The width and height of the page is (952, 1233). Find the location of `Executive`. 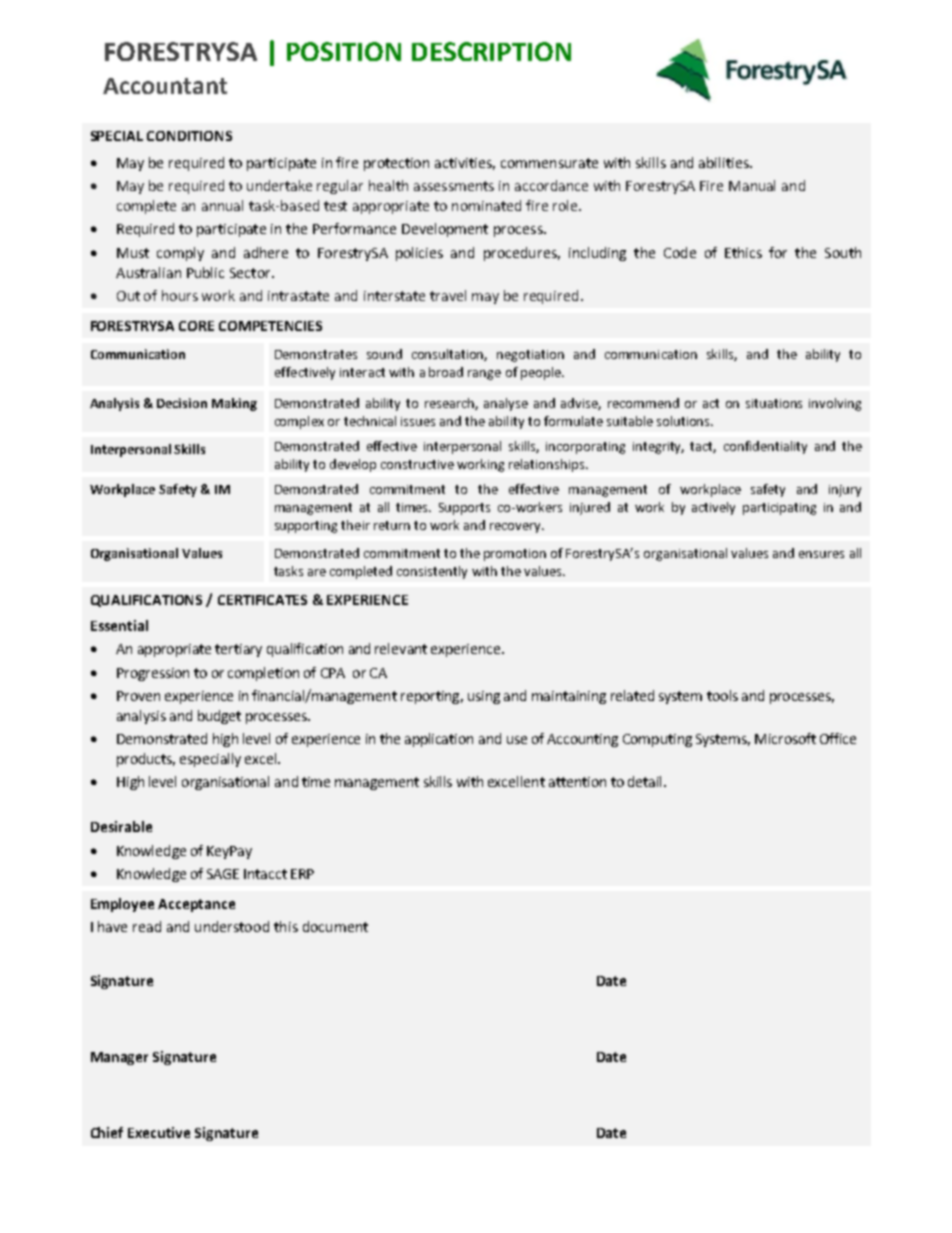

Executive is located at coordinates (159, 1132).
